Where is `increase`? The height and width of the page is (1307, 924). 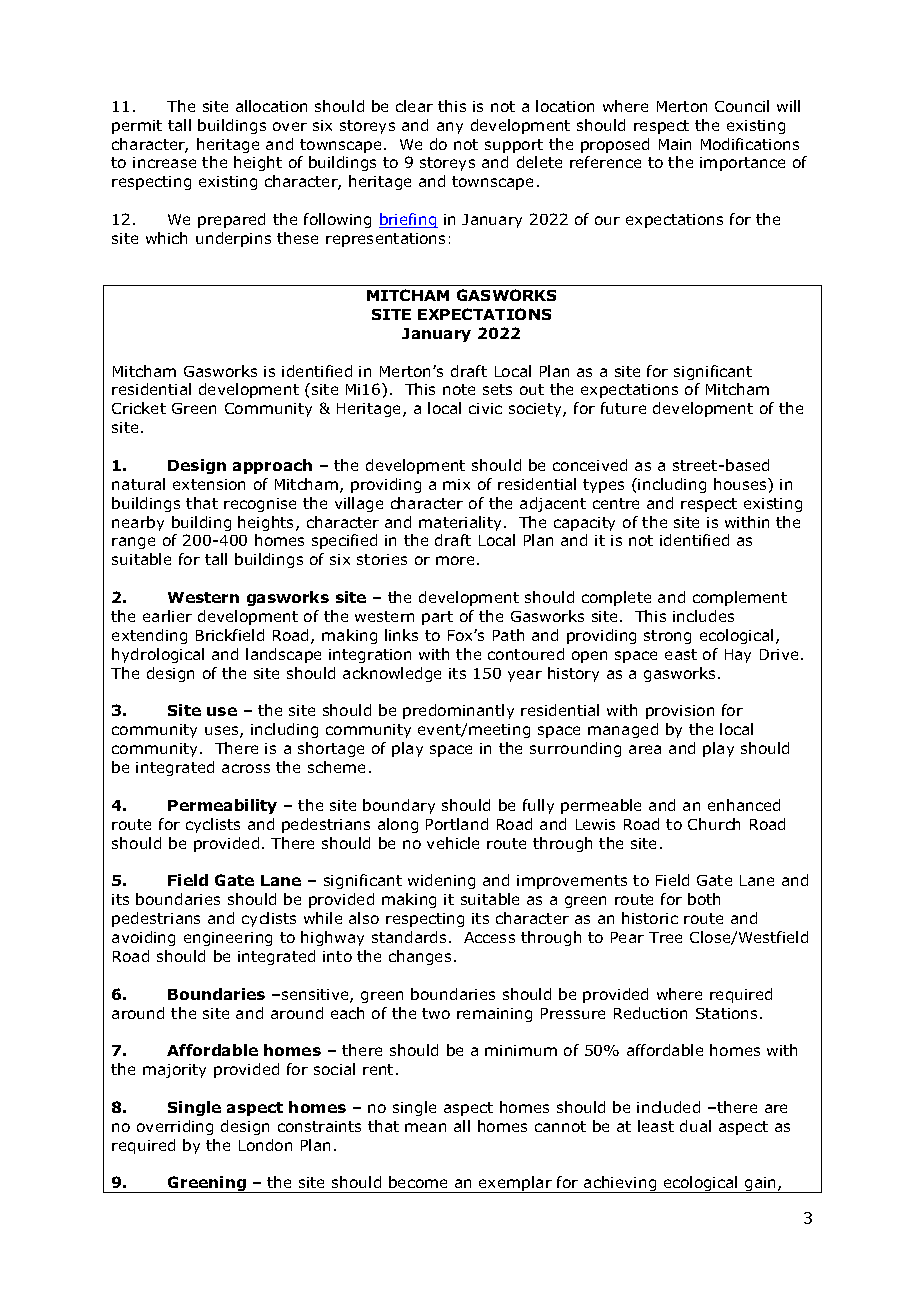
increase is located at coordinates (164, 162).
